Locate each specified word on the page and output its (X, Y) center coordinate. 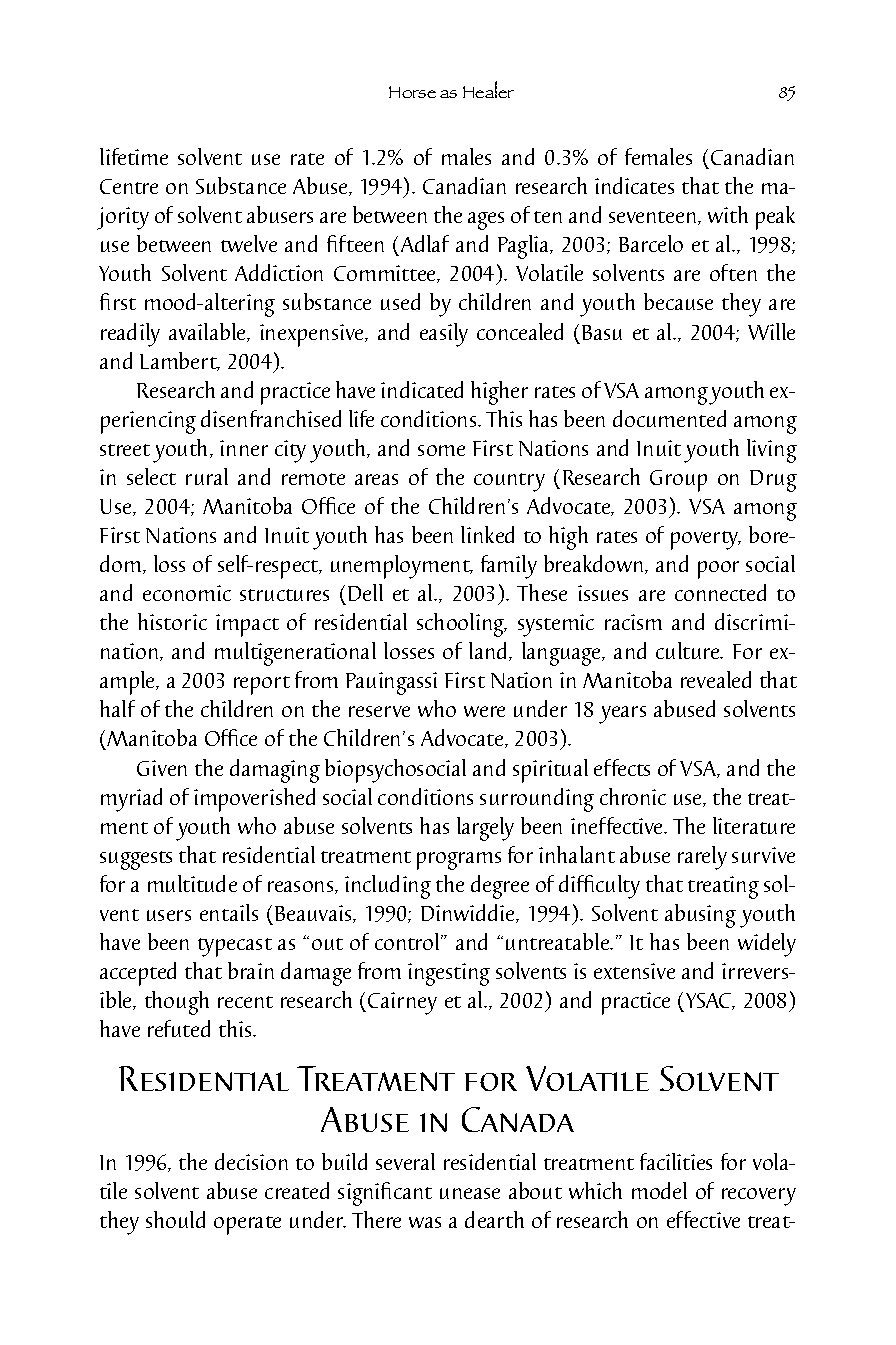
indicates (634, 185)
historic (172, 621)
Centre (129, 186)
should (175, 1219)
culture (689, 650)
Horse (412, 92)
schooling (462, 625)
